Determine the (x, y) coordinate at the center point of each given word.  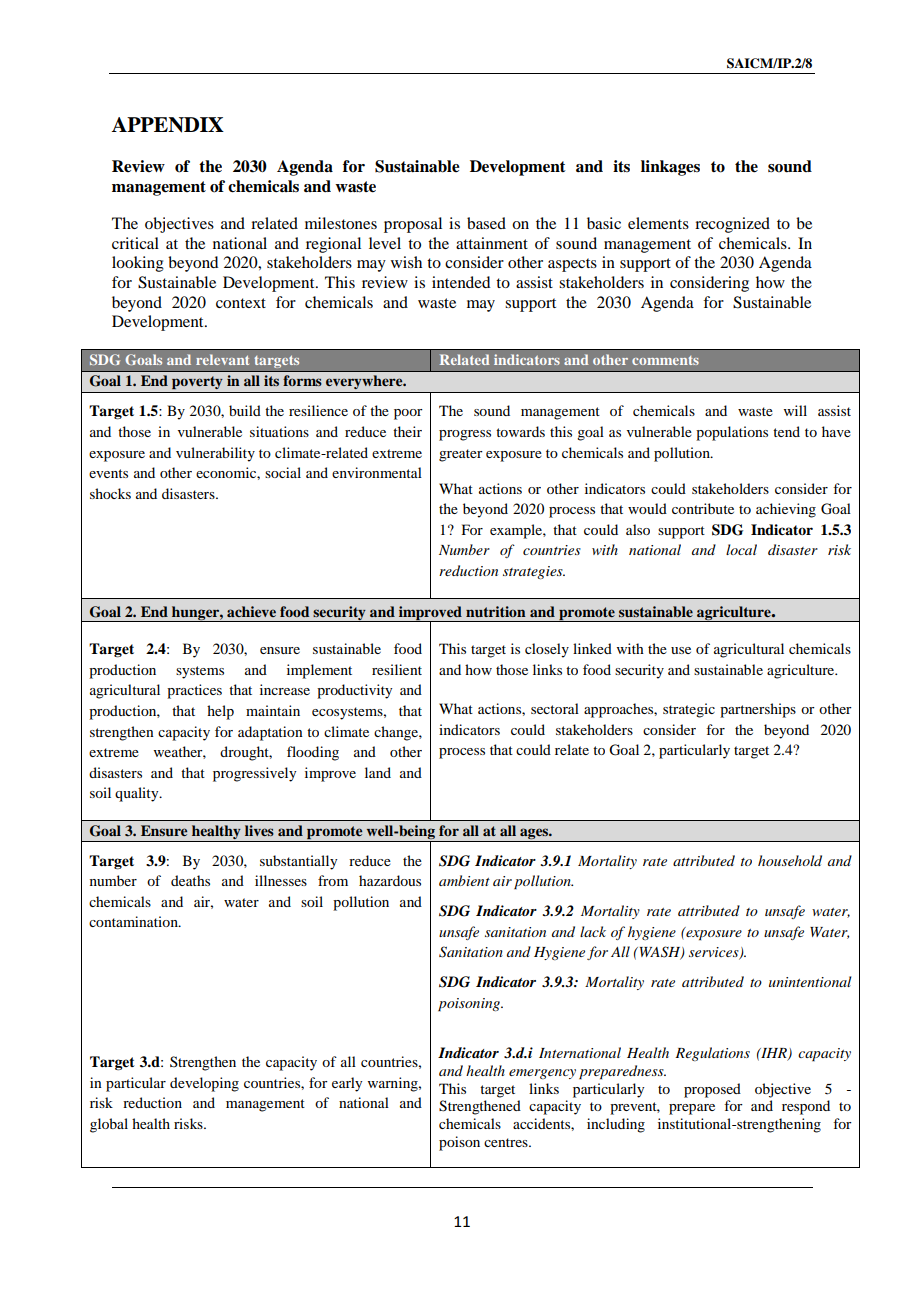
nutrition (496, 611)
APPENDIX (168, 125)
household (790, 860)
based (486, 223)
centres (507, 1142)
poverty (197, 382)
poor (408, 414)
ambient (464, 880)
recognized (732, 225)
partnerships (758, 710)
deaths (190, 880)
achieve (251, 611)
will (795, 410)
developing (204, 1084)
